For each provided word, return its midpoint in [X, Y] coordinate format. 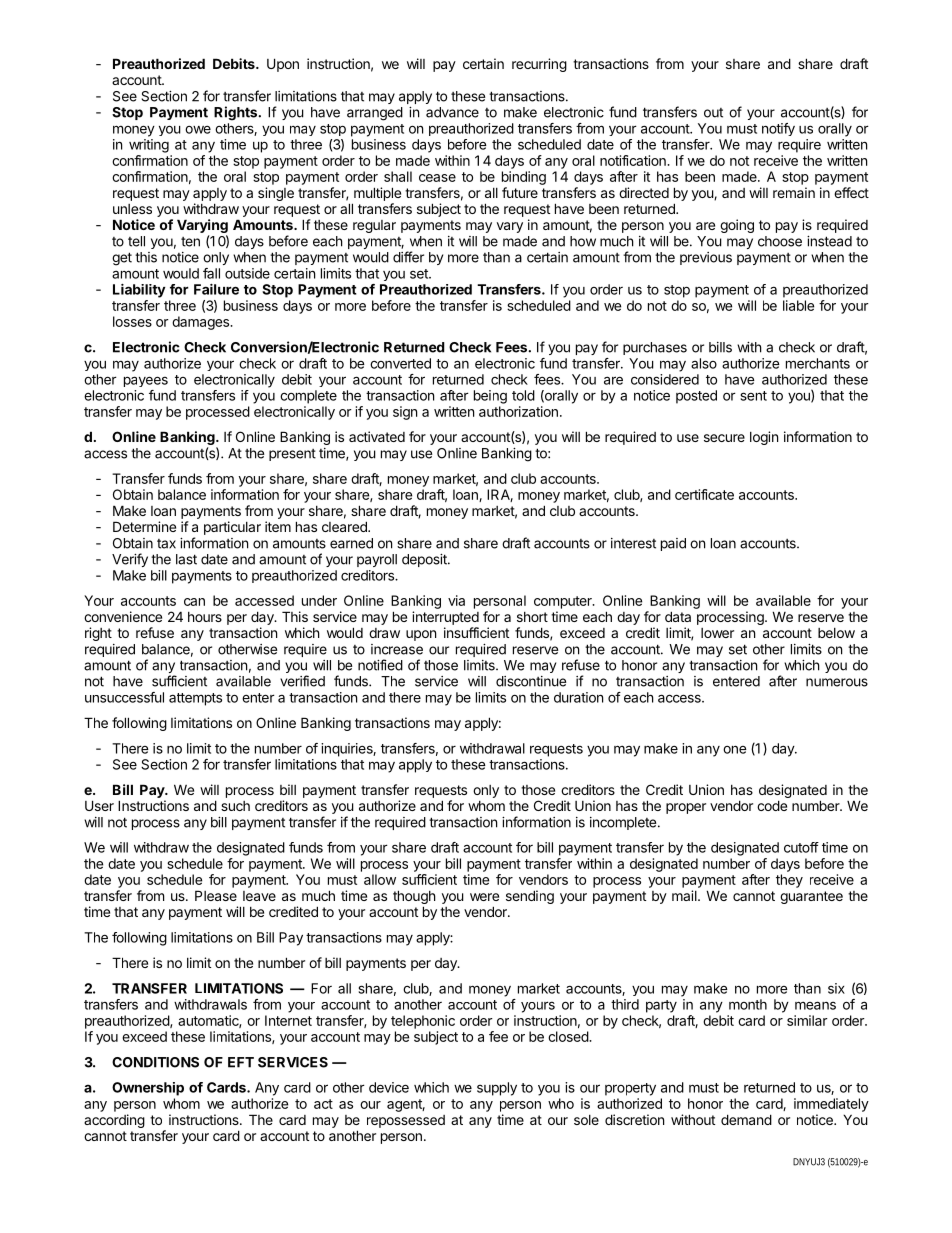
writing [149, 146]
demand [746, 1119]
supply [497, 1089]
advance [452, 112]
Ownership [148, 1089]
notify [778, 129]
